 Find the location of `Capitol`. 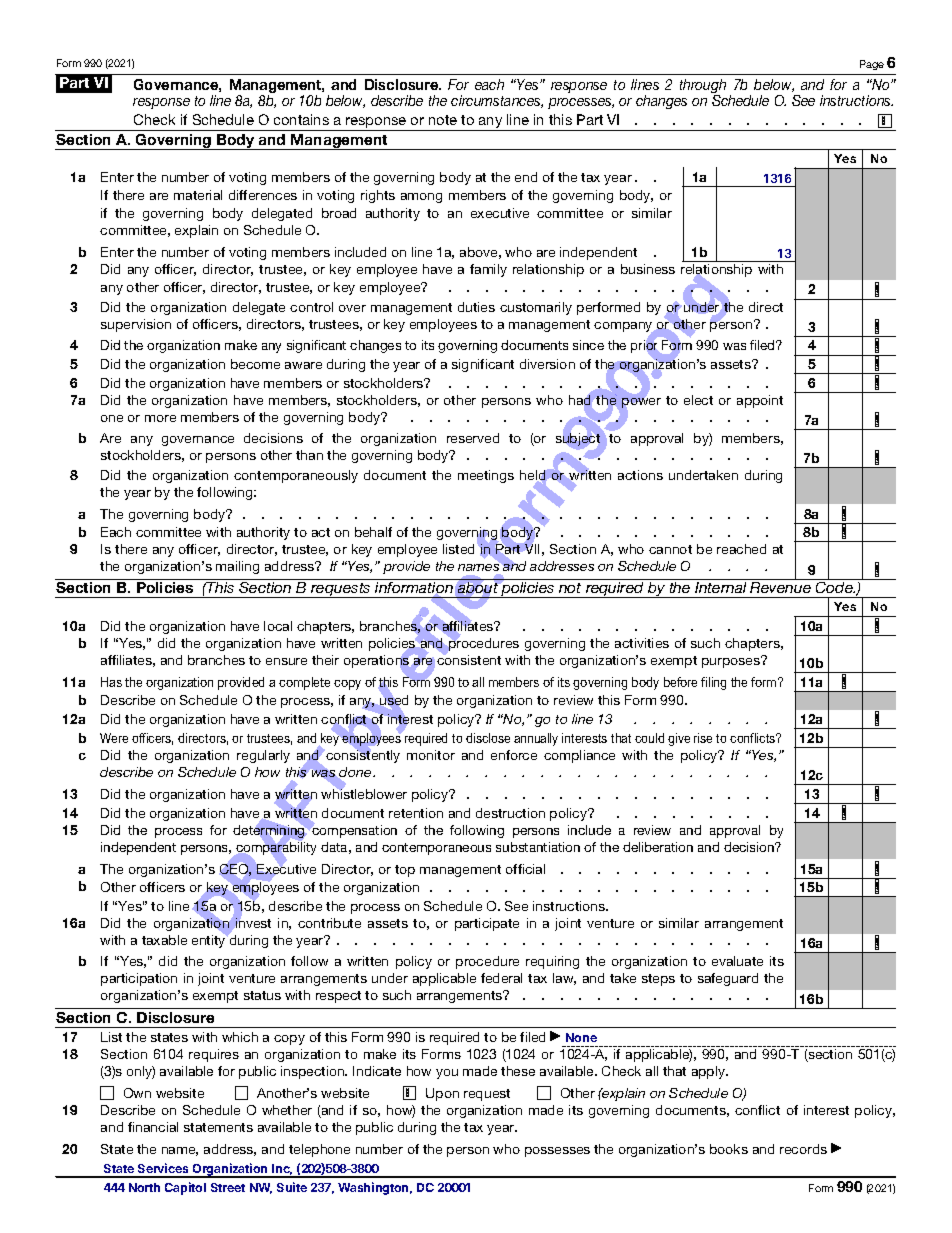

Capitol is located at coordinates (185, 1188).
